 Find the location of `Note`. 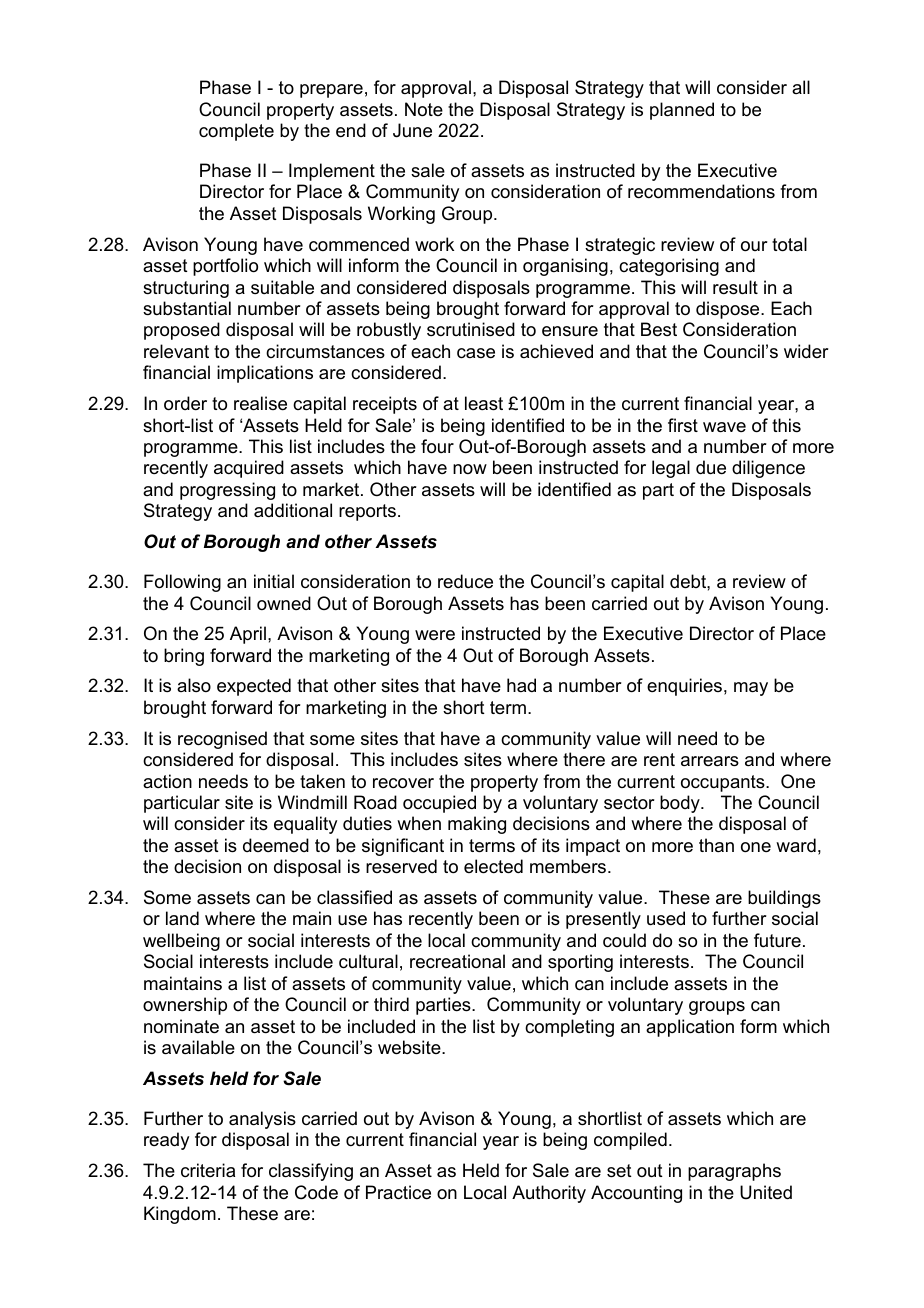

Note is located at coordinates (424, 109).
